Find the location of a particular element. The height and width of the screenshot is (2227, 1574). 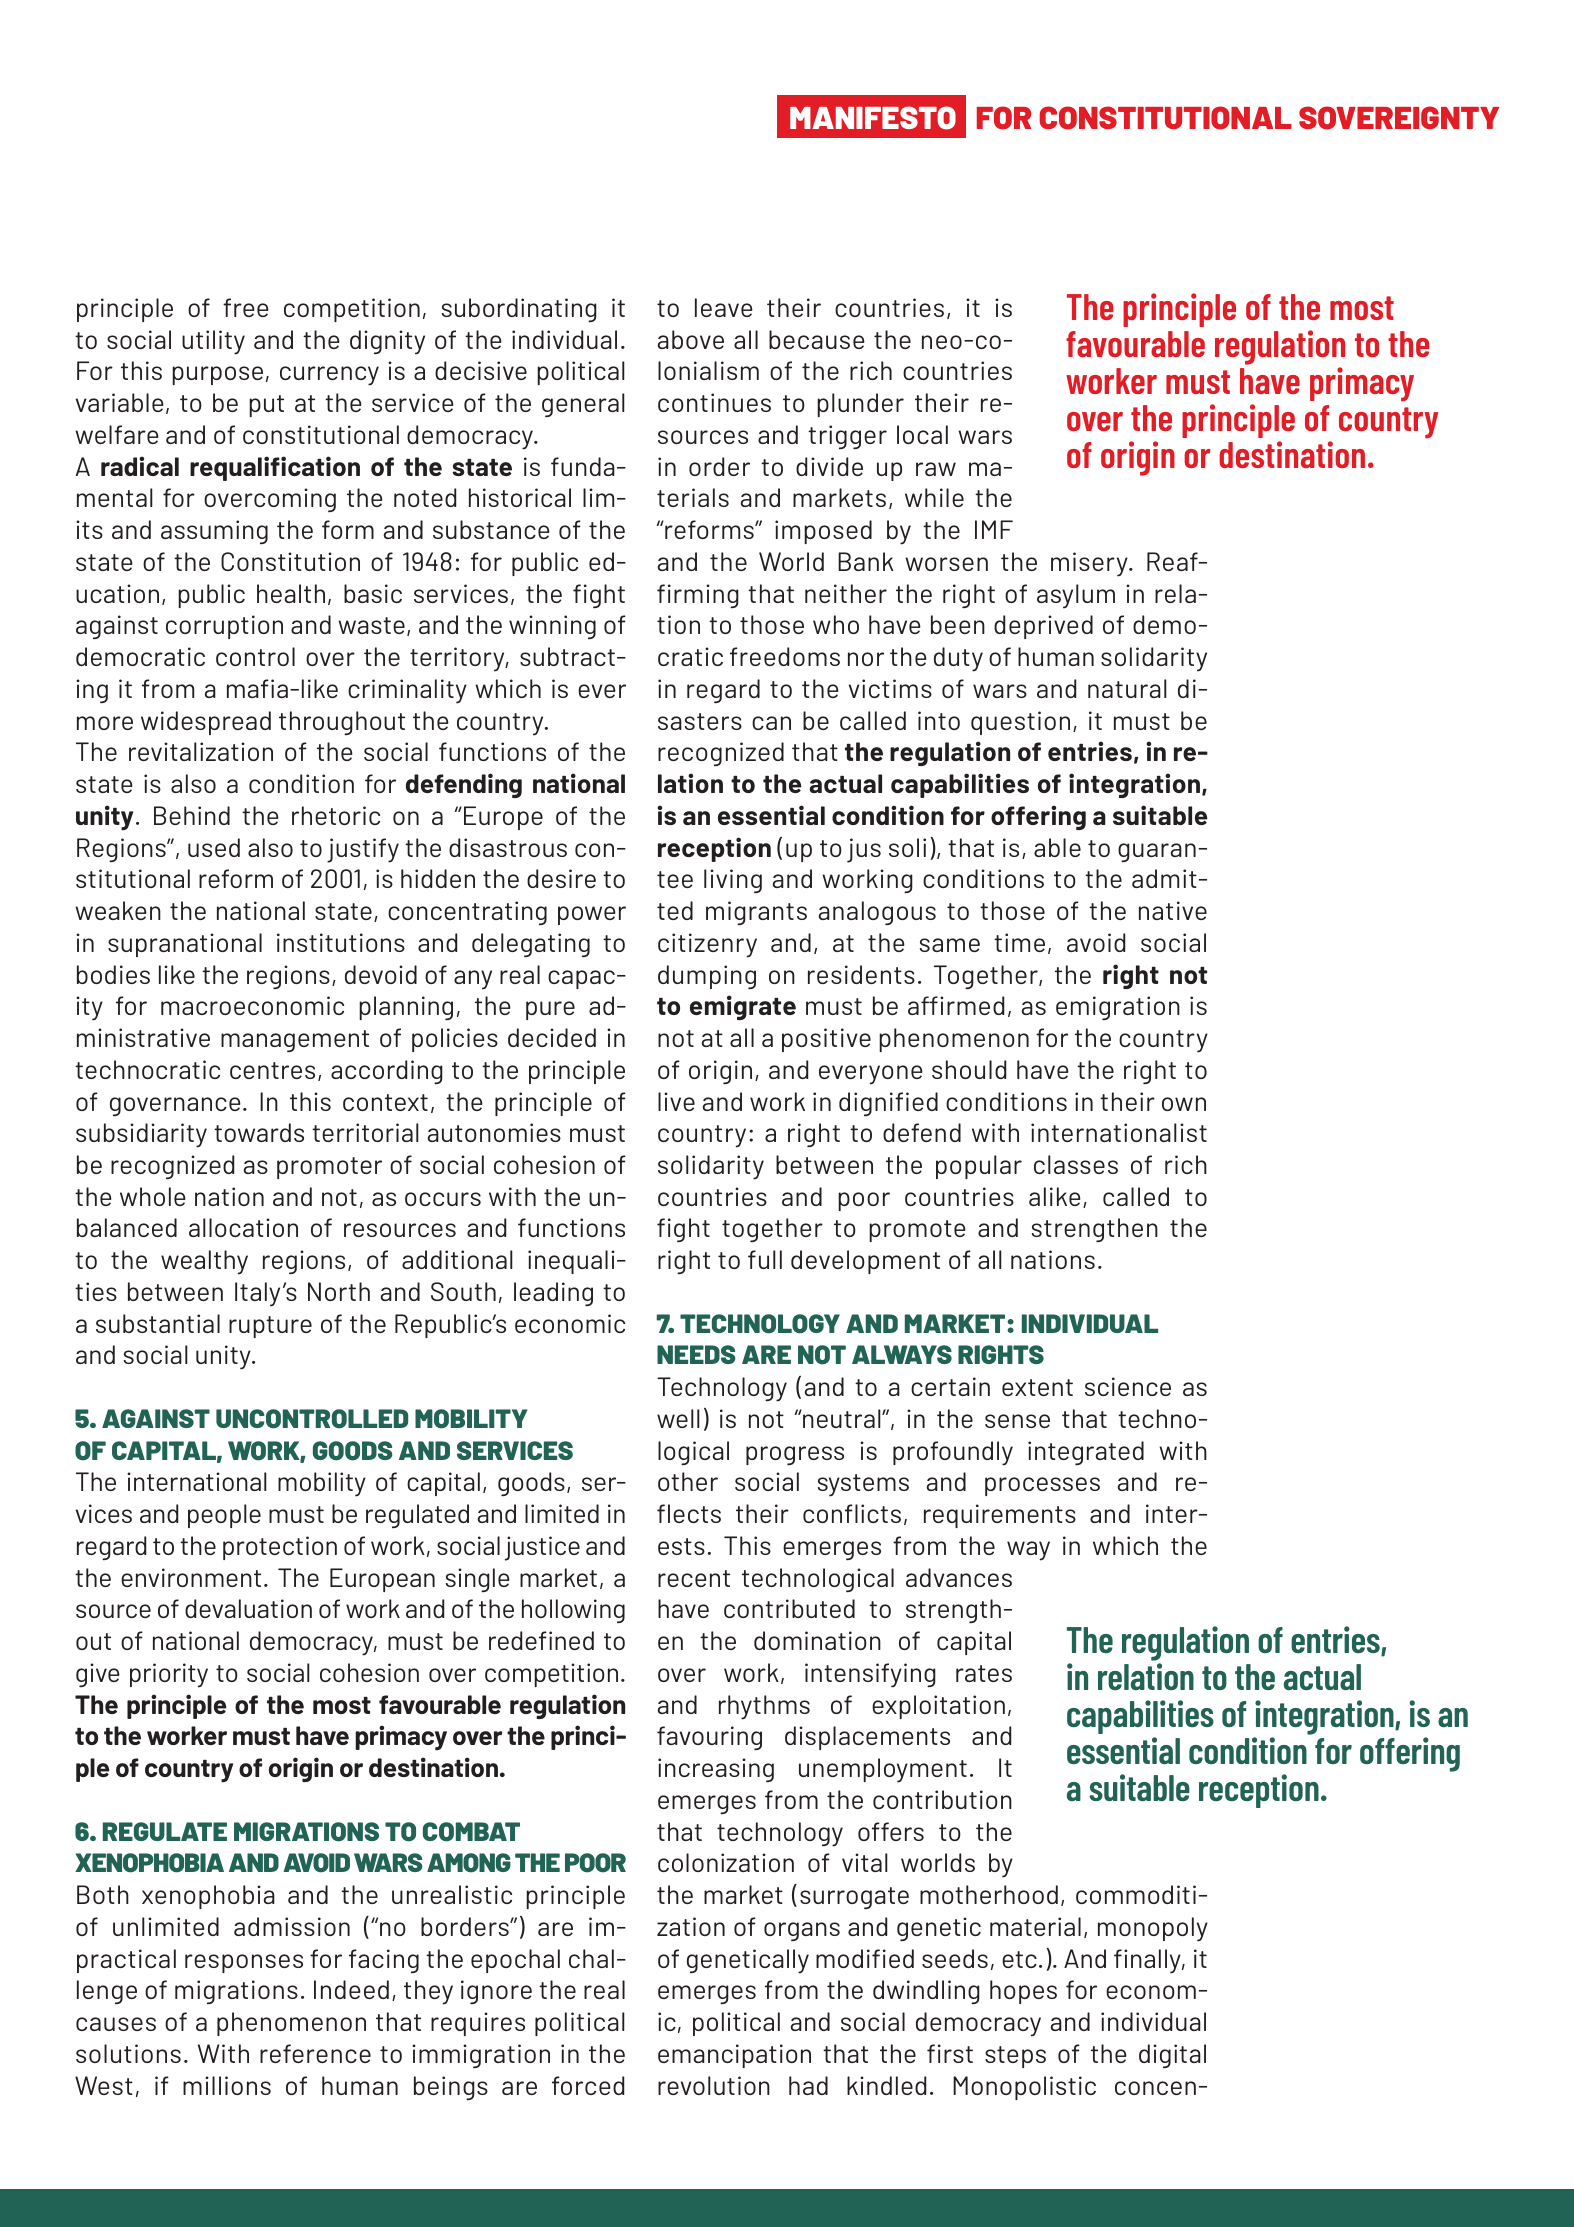

towards is located at coordinates (259, 1132).
